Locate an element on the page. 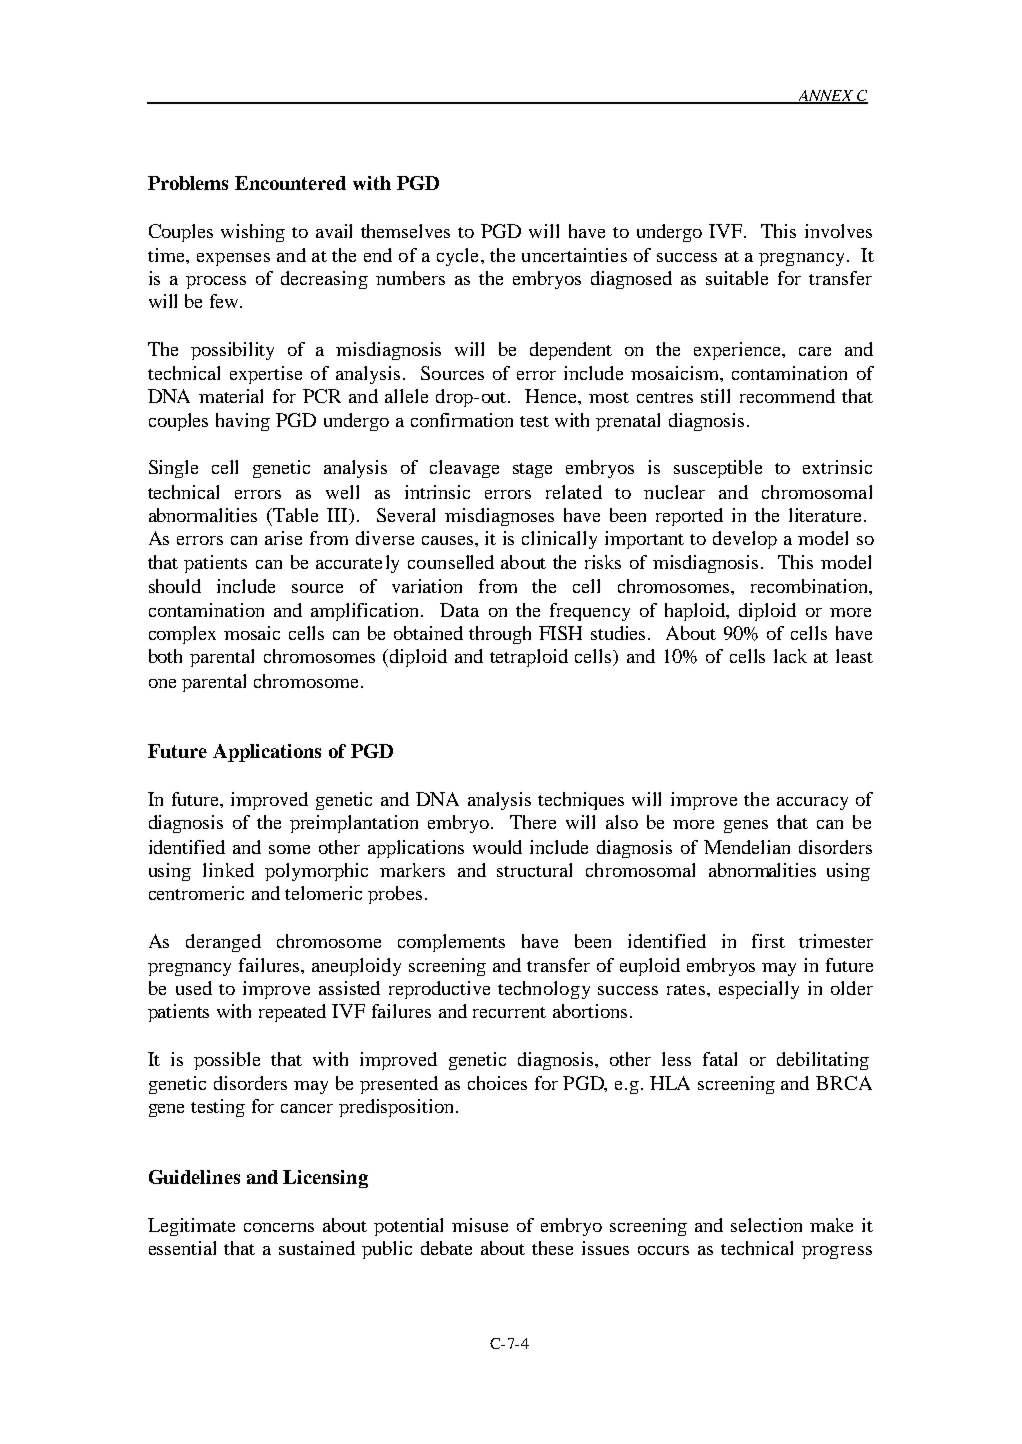 The width and height of the page is (1022, 1444). Encountered is located at coordinates (290, 183).
